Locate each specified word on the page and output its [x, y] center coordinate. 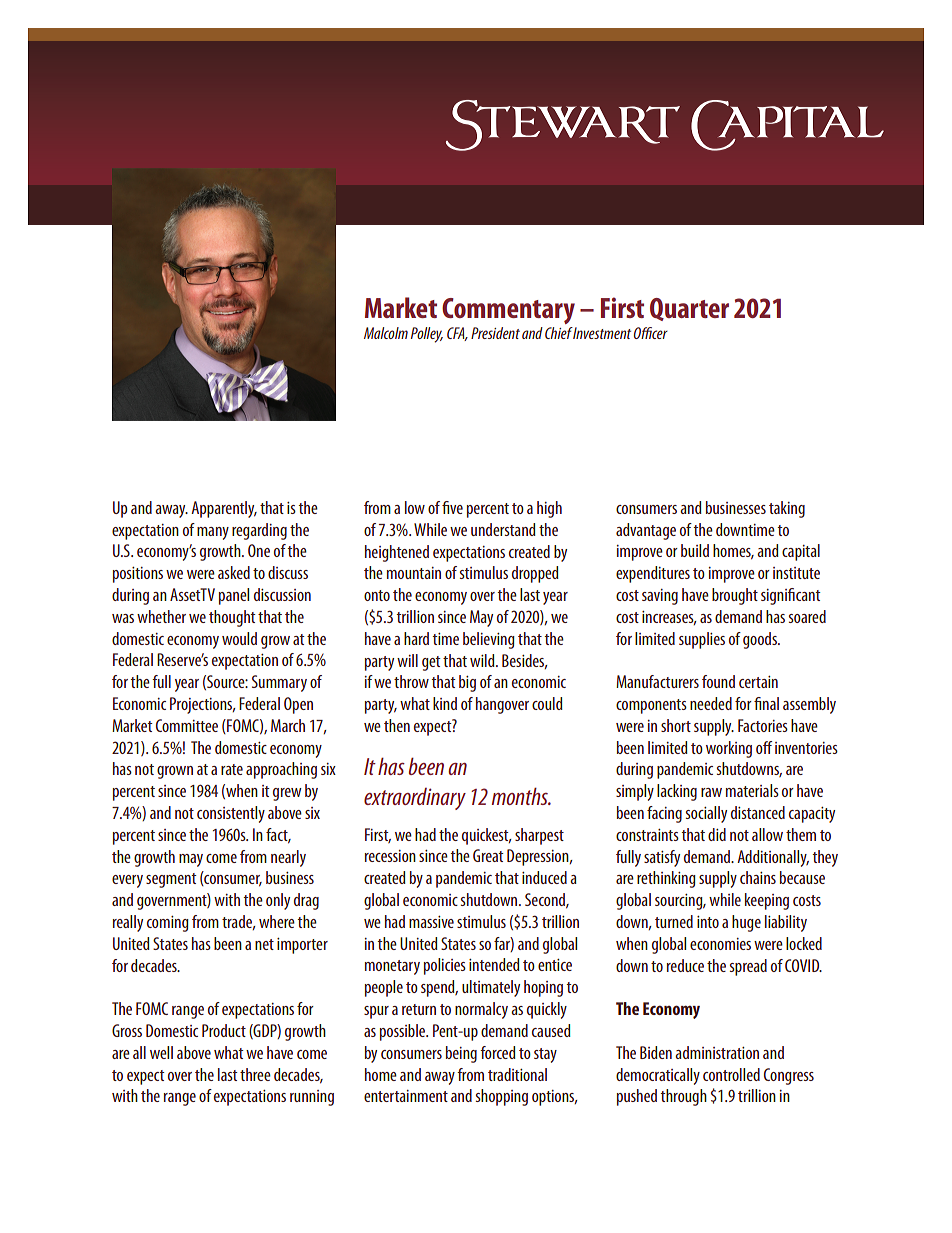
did [717, 834]
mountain [414, 573]
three [255, 1074]
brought [735, 596]
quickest [486, 836]
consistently [231, 814]
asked [234, 572]
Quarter [689, 309]
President [495, 333]
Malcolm [386, 333]
